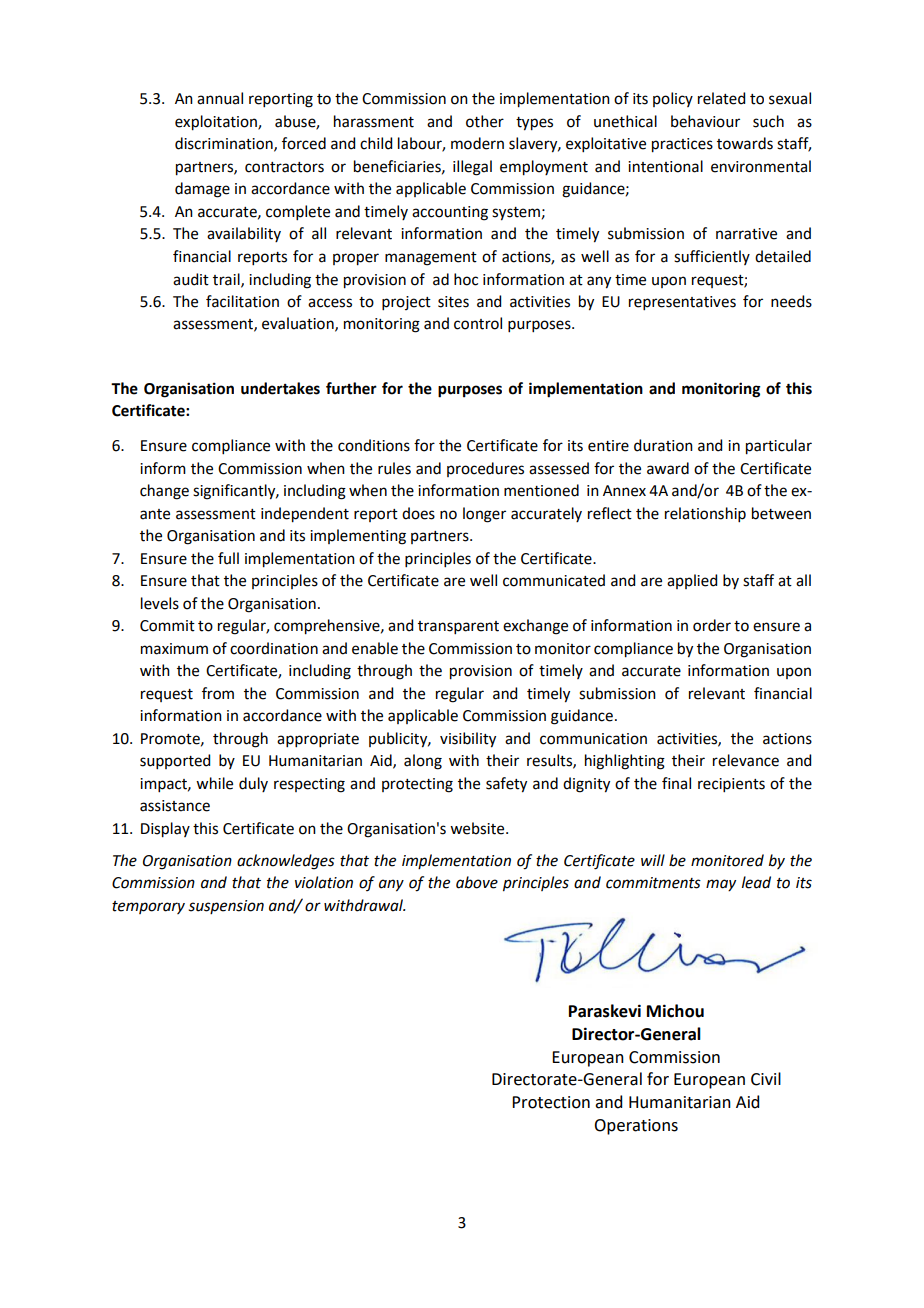  What do you see at coordinates (226, 907) in the image?
I see `suspension` at bounding box center [226, 907].
